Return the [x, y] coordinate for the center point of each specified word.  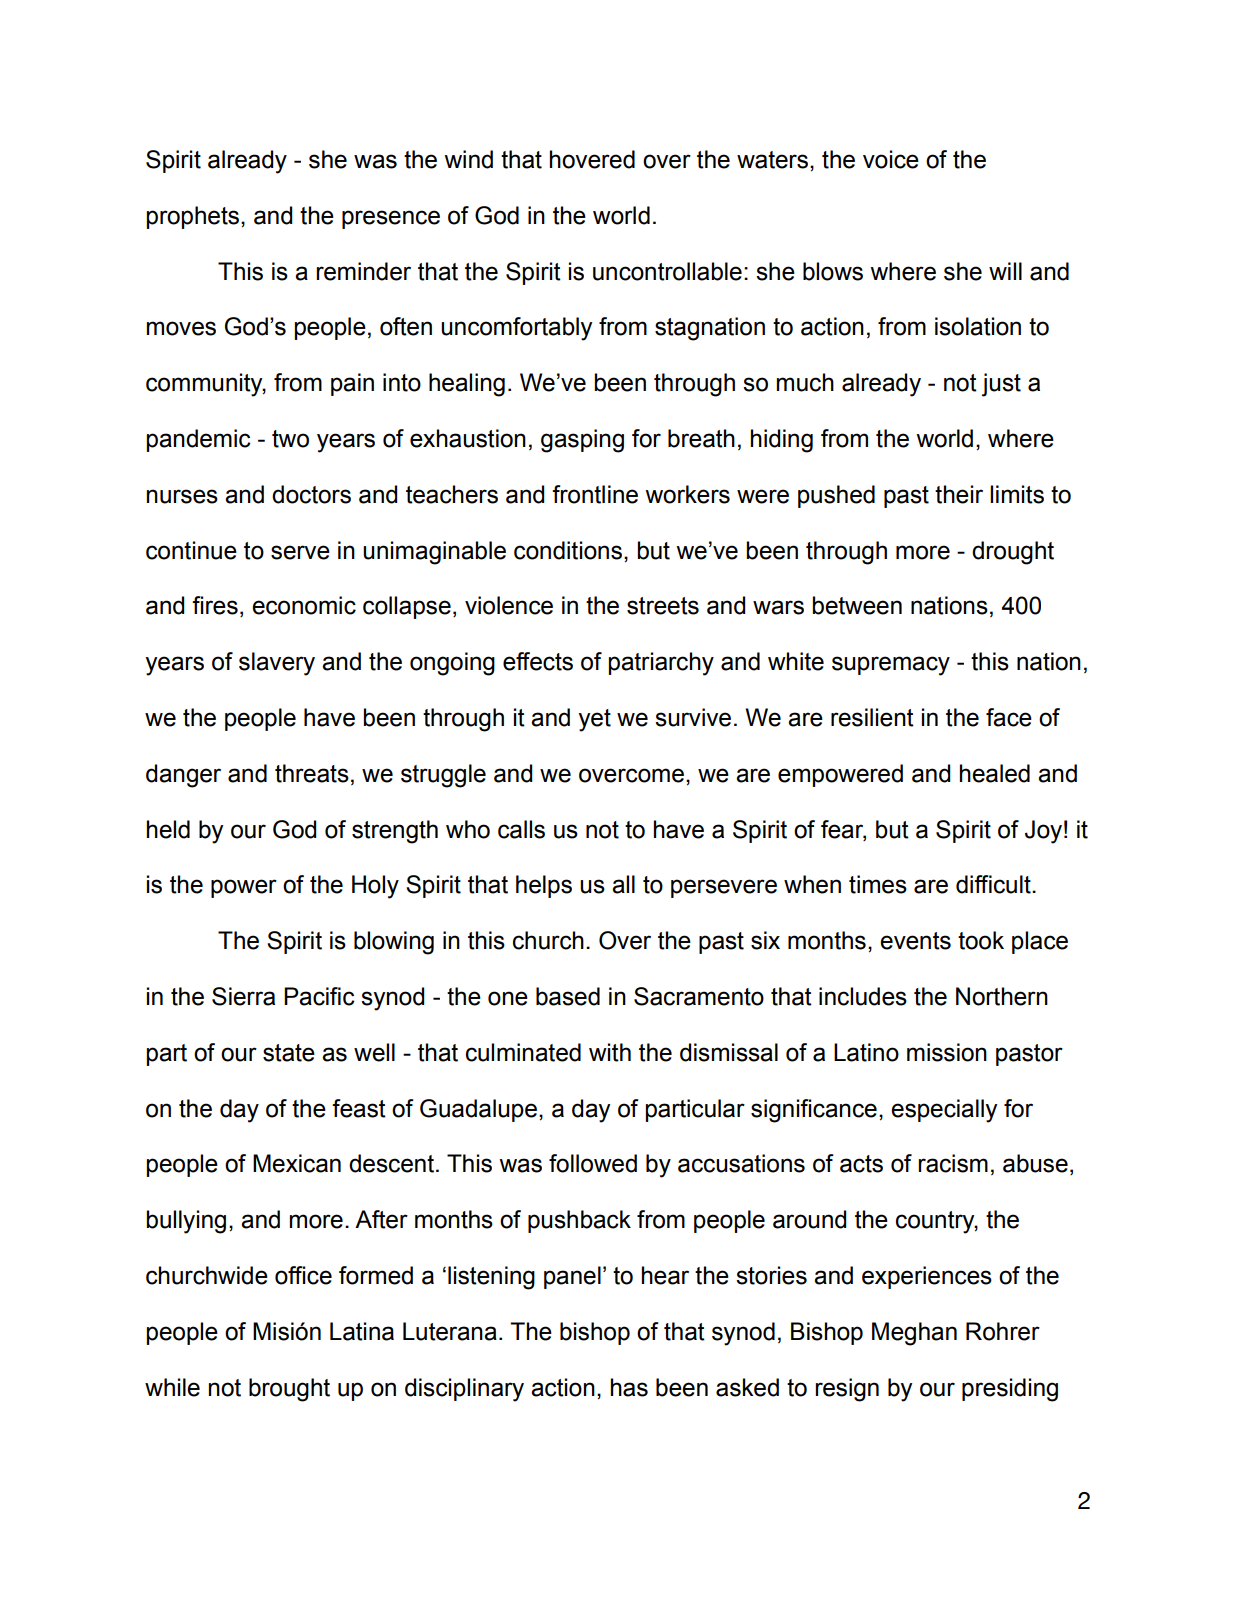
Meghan [914, 1334]
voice [891, 159]
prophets [193, 217]
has [629, 1387]
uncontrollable [667, 271]
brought [289, 1390]
